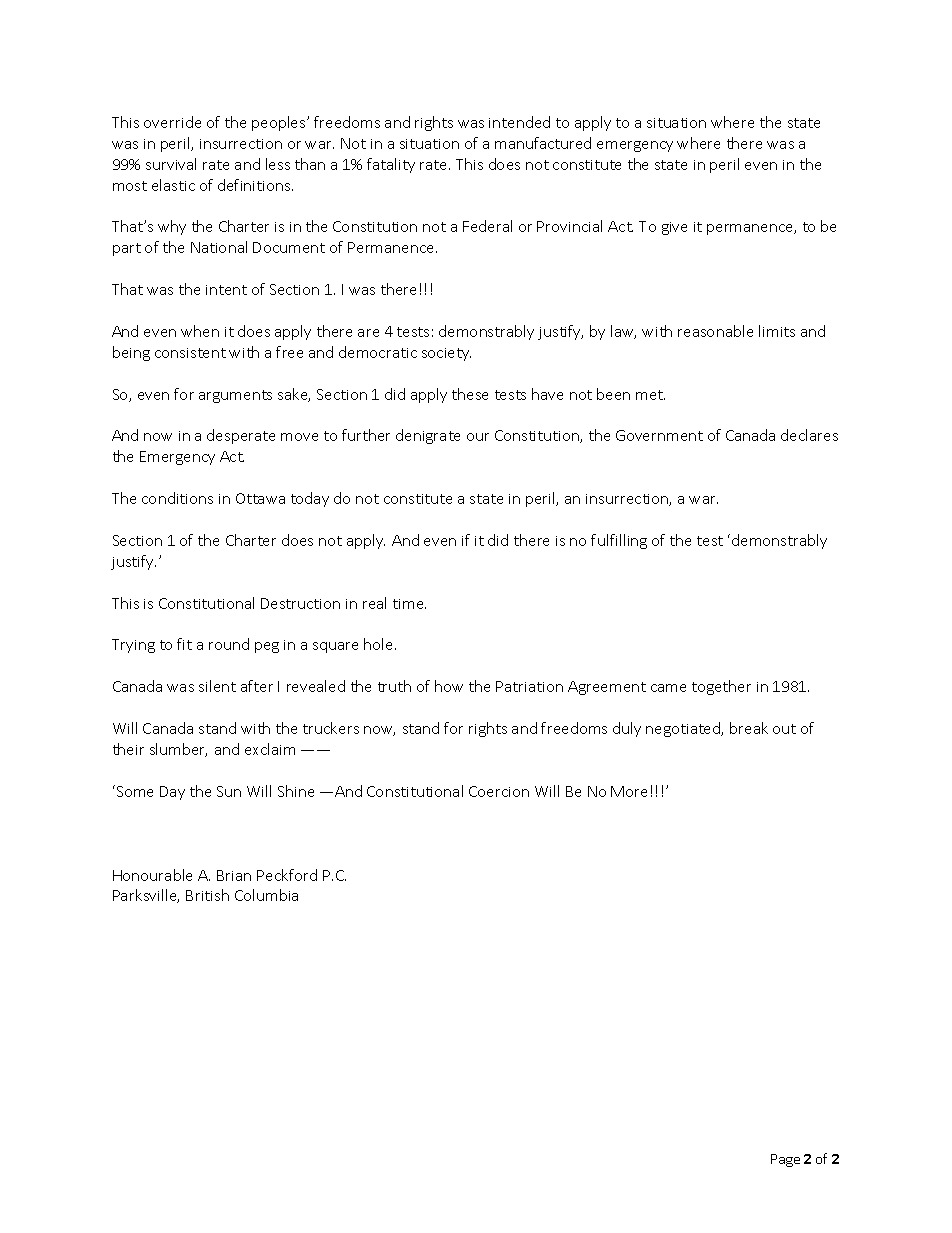  I want to click on Coercion, so click(499, 791).
